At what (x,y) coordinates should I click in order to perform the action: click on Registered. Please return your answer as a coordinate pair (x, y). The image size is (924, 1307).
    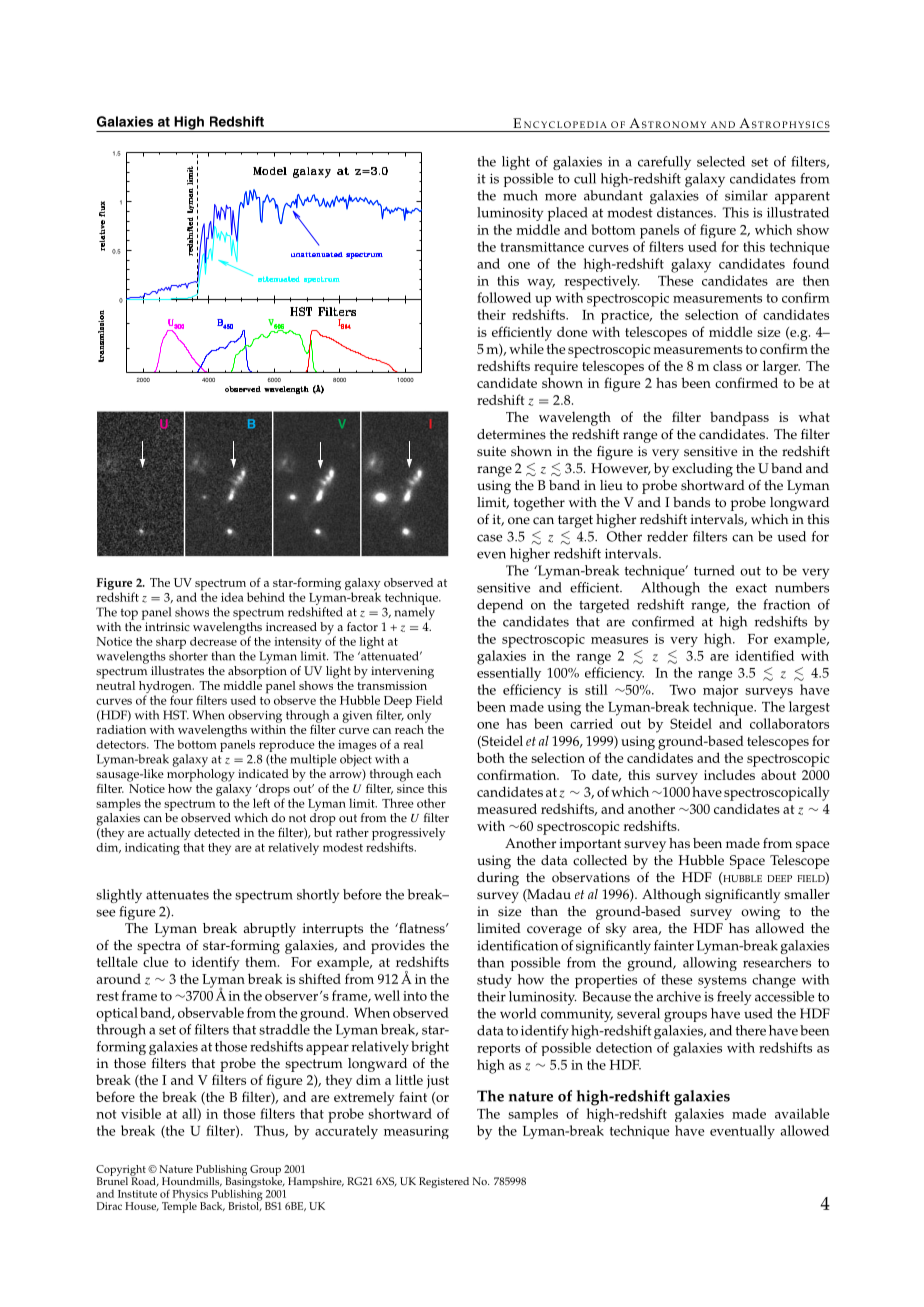
    Looking at the image, I should click on (444, 1182).
